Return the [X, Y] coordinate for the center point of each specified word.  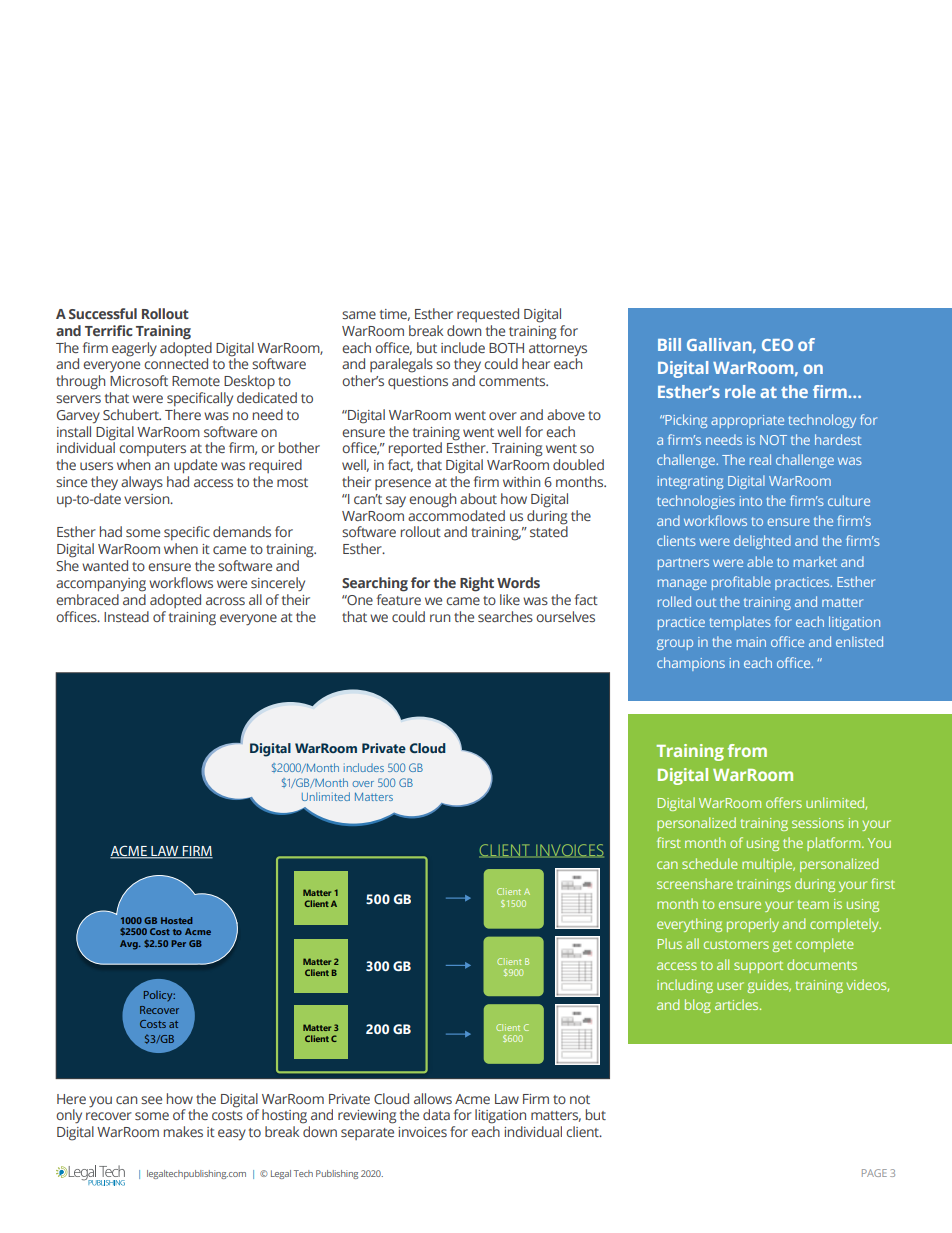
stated [549, 530]
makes [183, 1131]
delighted [762, 542]
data [436, 1114]
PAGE [874, 1173]
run [440, 618]
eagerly [134, 349]
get [782, 946]
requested [488, 315]
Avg [130, 945]
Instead [126, 616]
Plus [670, 943]
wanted [105, 565]
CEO [777, 345]
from [747, 750]
